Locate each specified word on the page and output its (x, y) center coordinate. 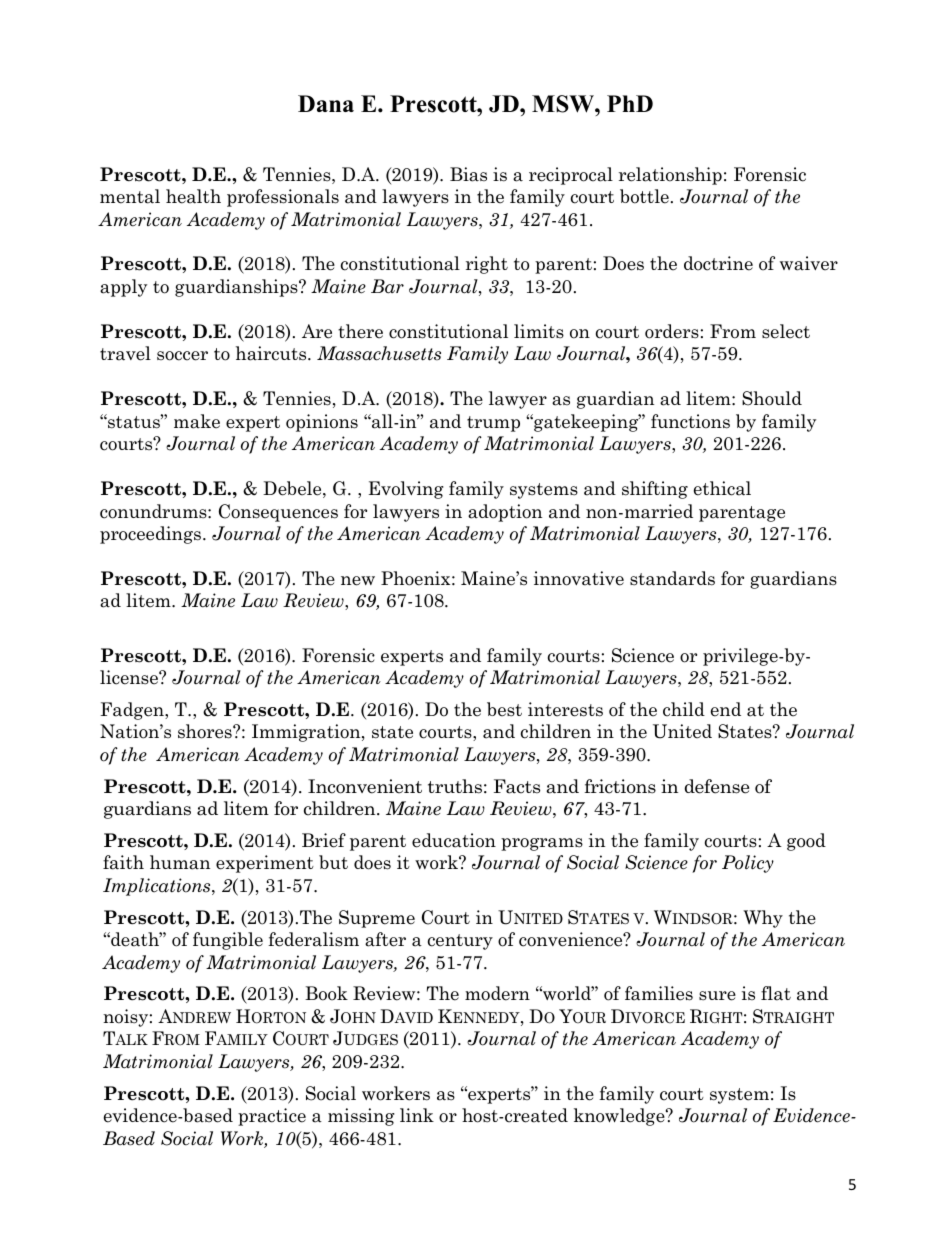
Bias (468, 174)
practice (272, 1117)
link (417, 1115)
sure (717, 996)
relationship (670, 176)
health (193, 196)
